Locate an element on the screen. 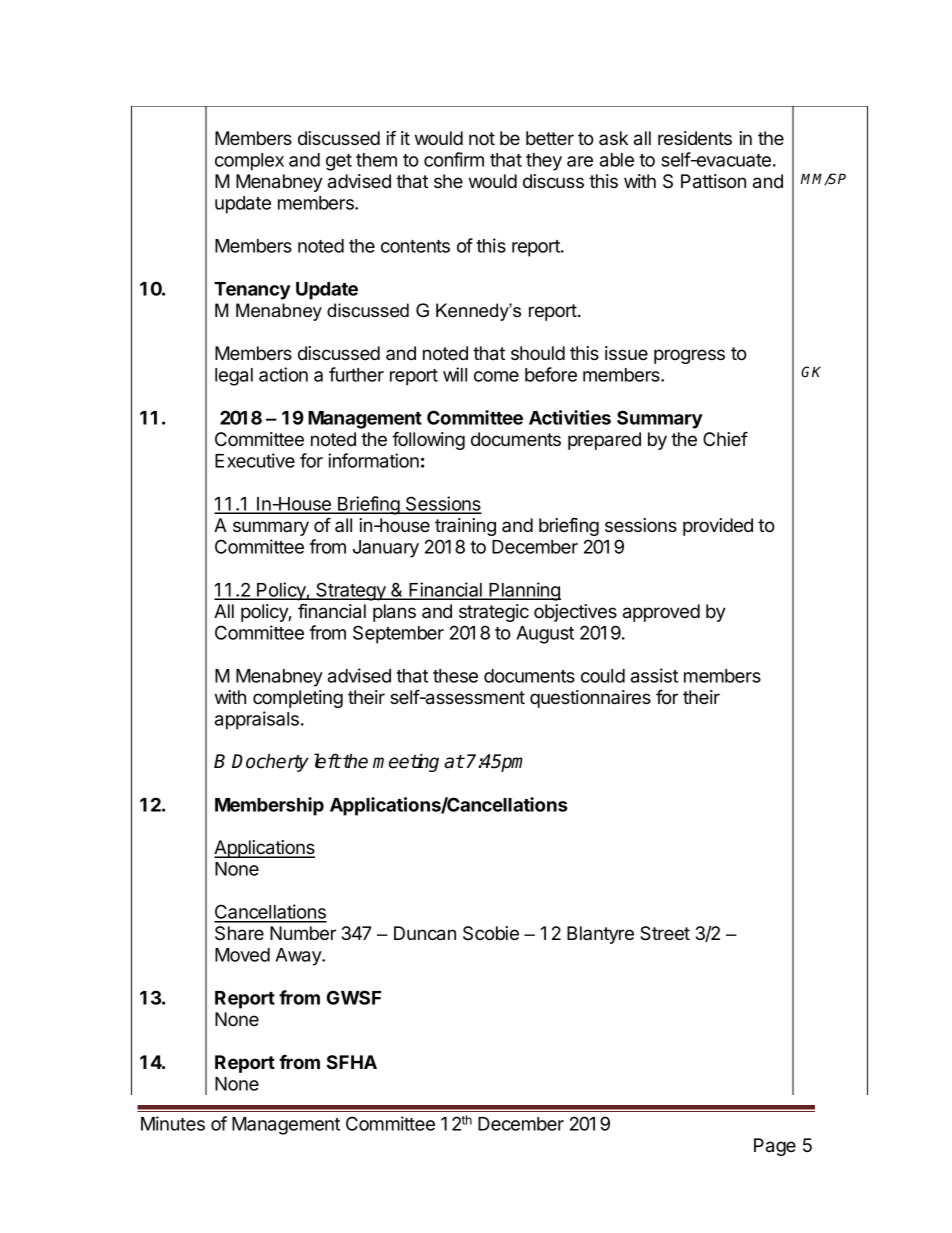  strategic is located at coordinates (494, 613).
